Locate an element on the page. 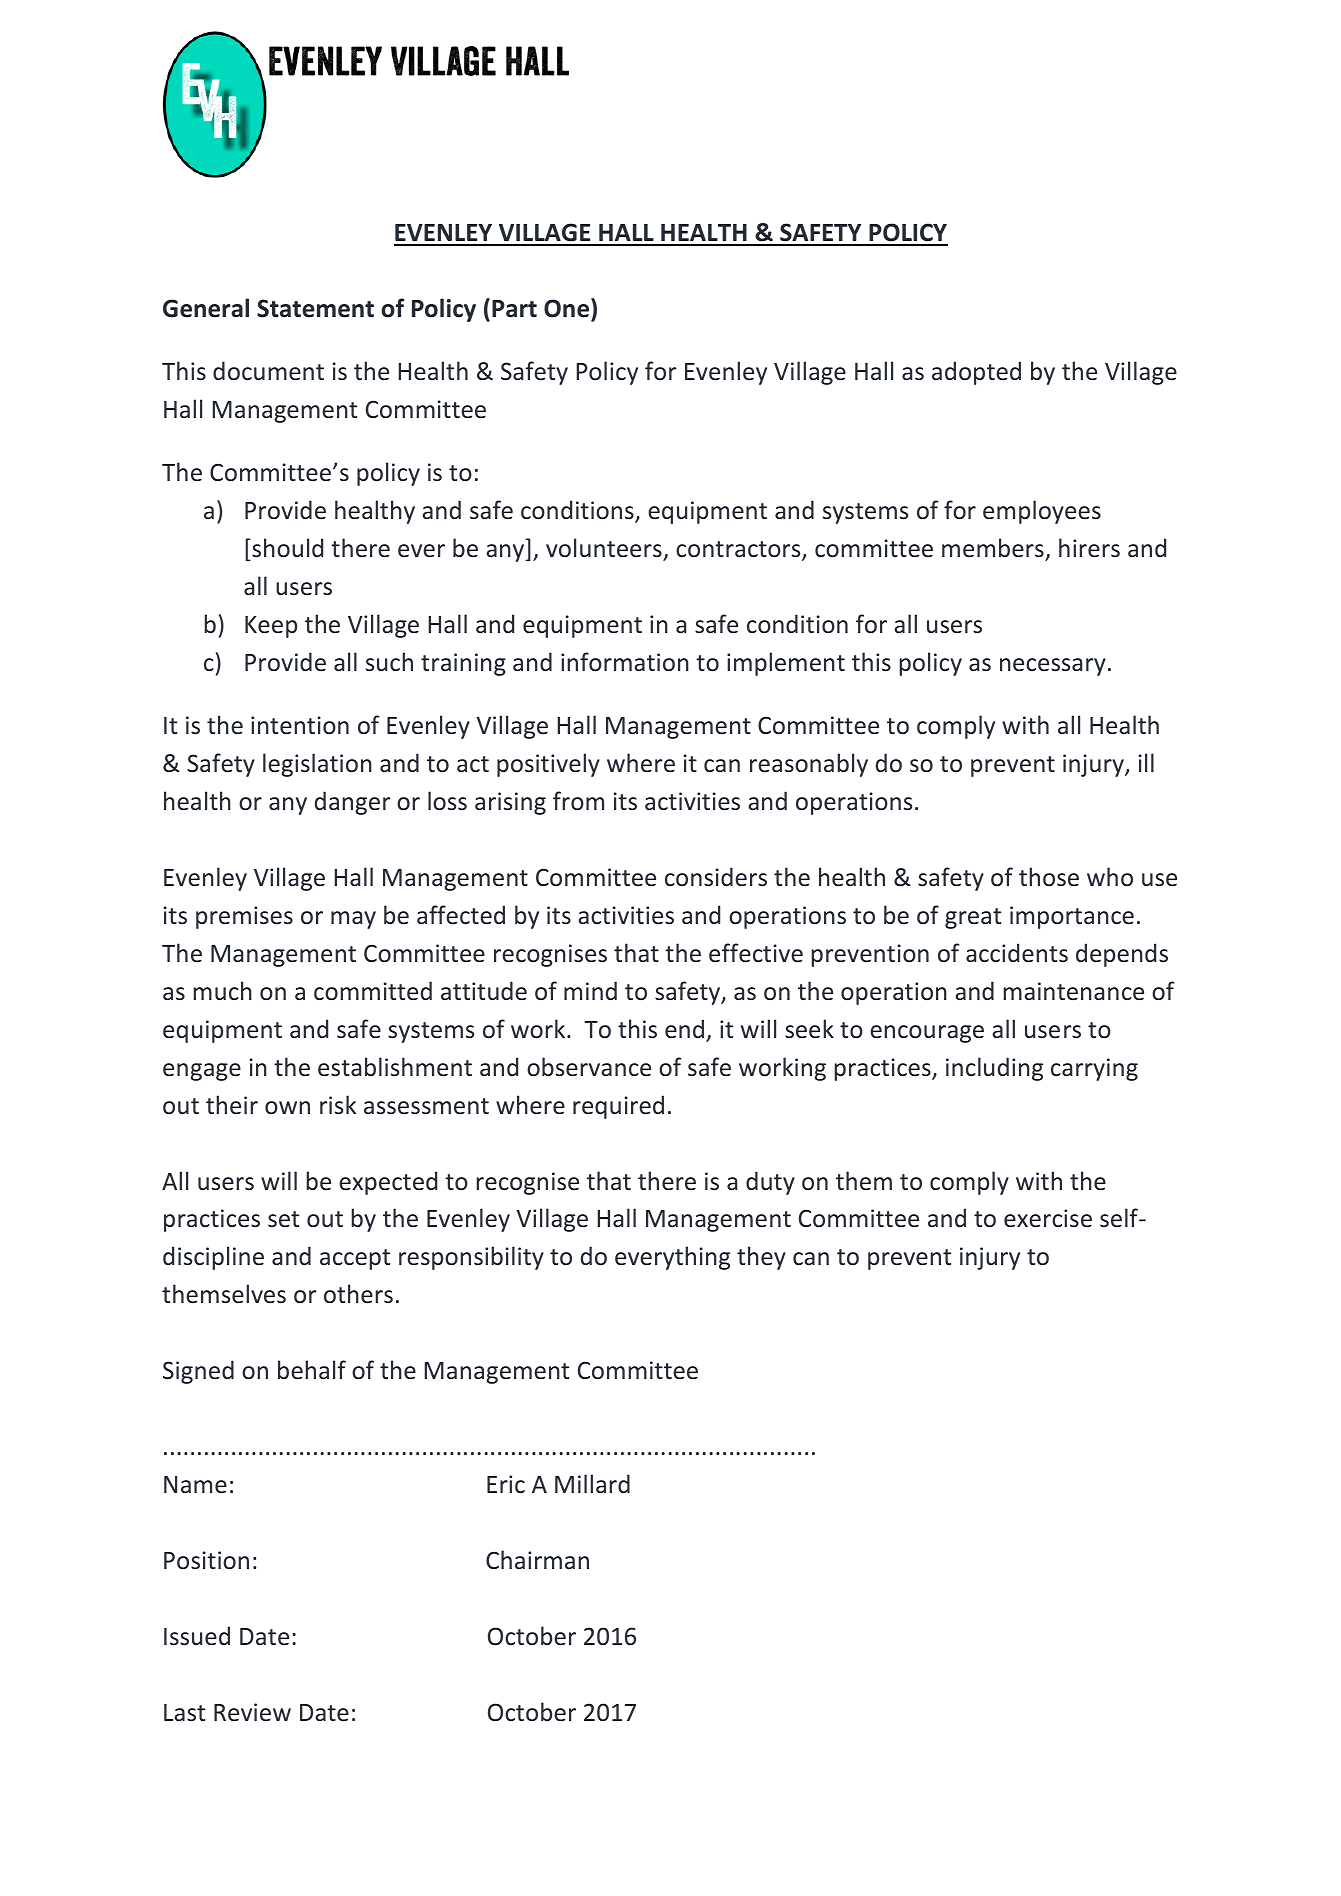  they is located at coordinates (761, 1258).
